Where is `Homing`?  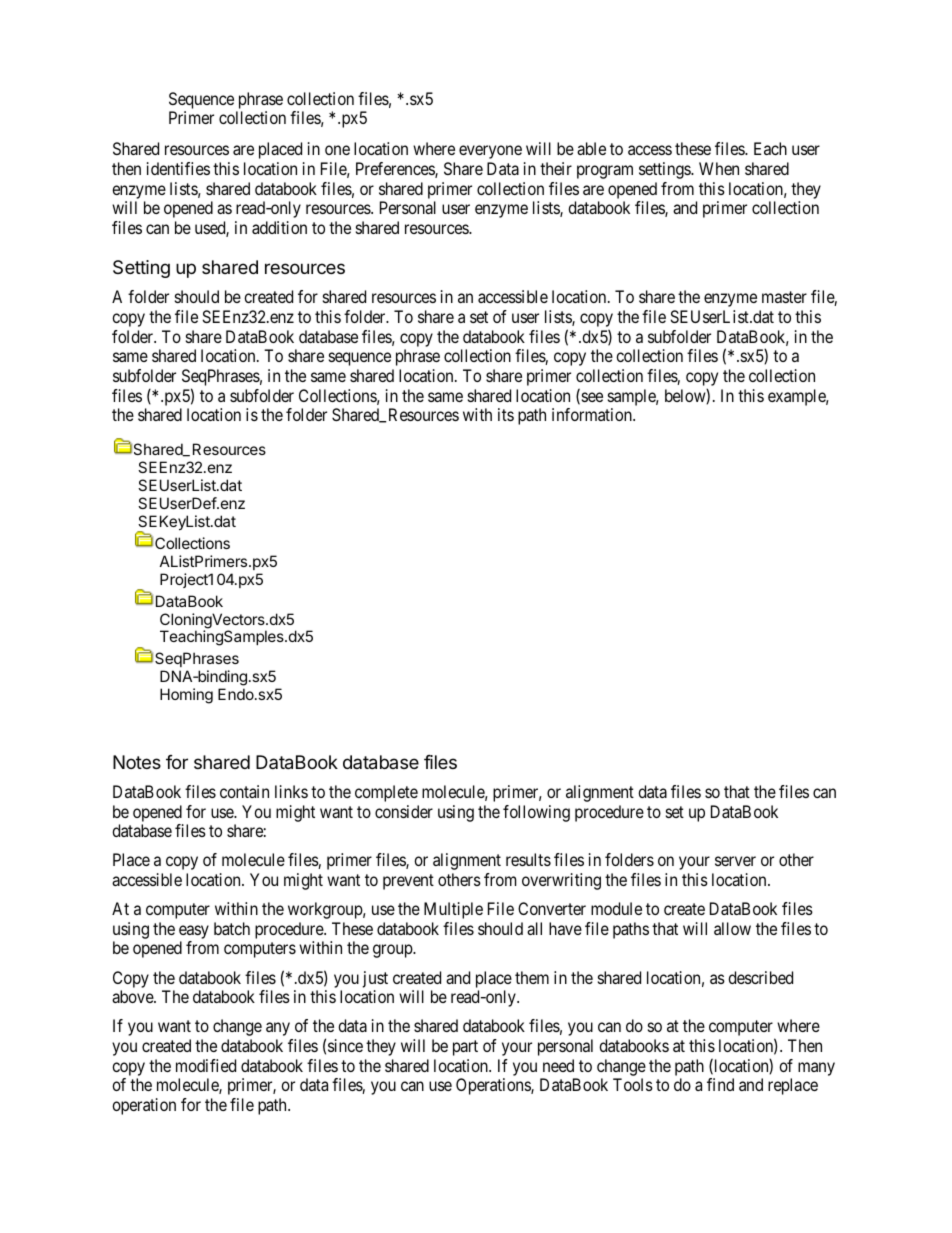 Homing is located at coordinates (186, 696).
